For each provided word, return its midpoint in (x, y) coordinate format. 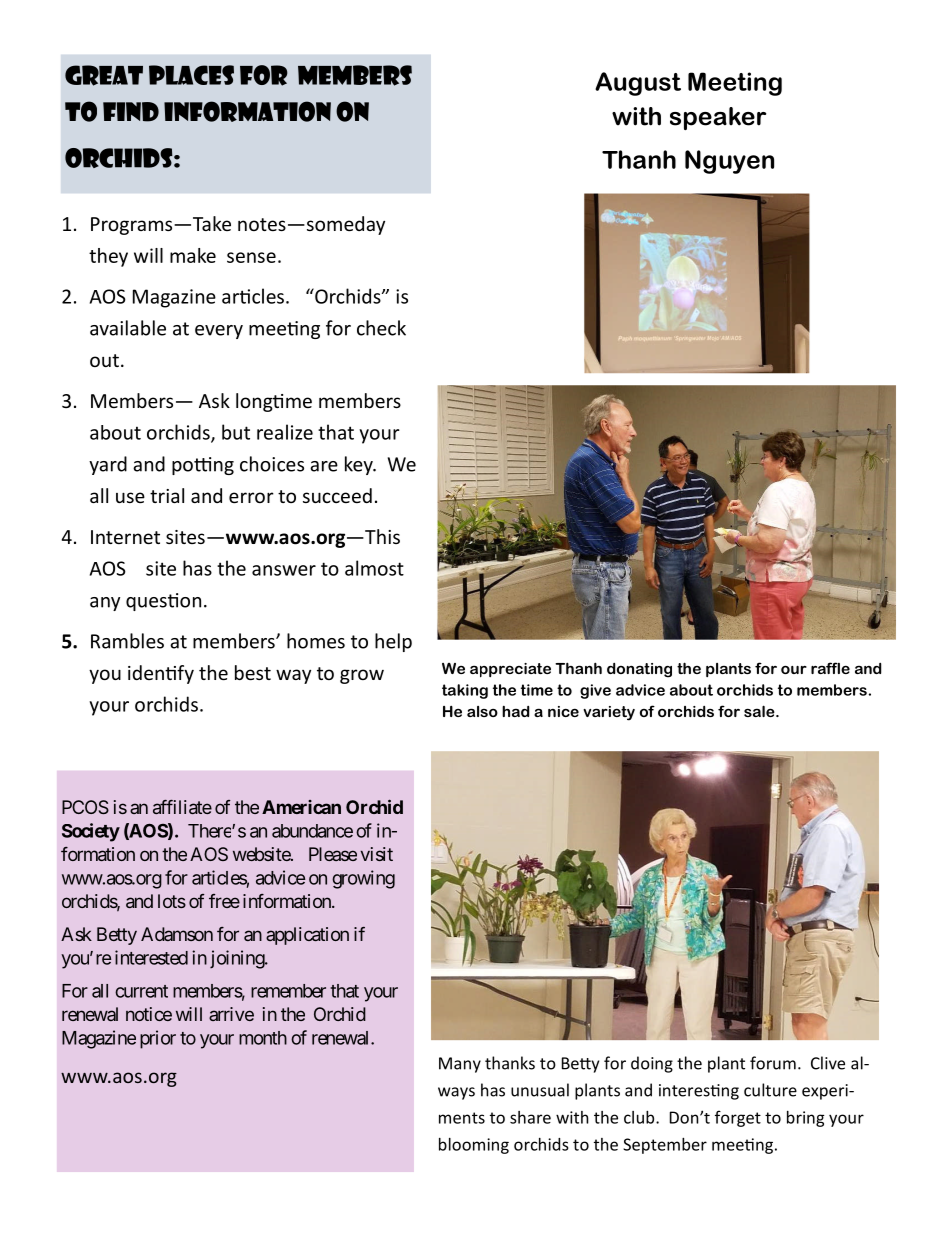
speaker (718, 118)
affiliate (182, 807)
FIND (131, 112)
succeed (337, 495)
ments (462, 1118)
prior (158, 1039)
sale (760, 711)
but (236, 432)
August (638, 84)
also (482, 711)
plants (728, 670)
